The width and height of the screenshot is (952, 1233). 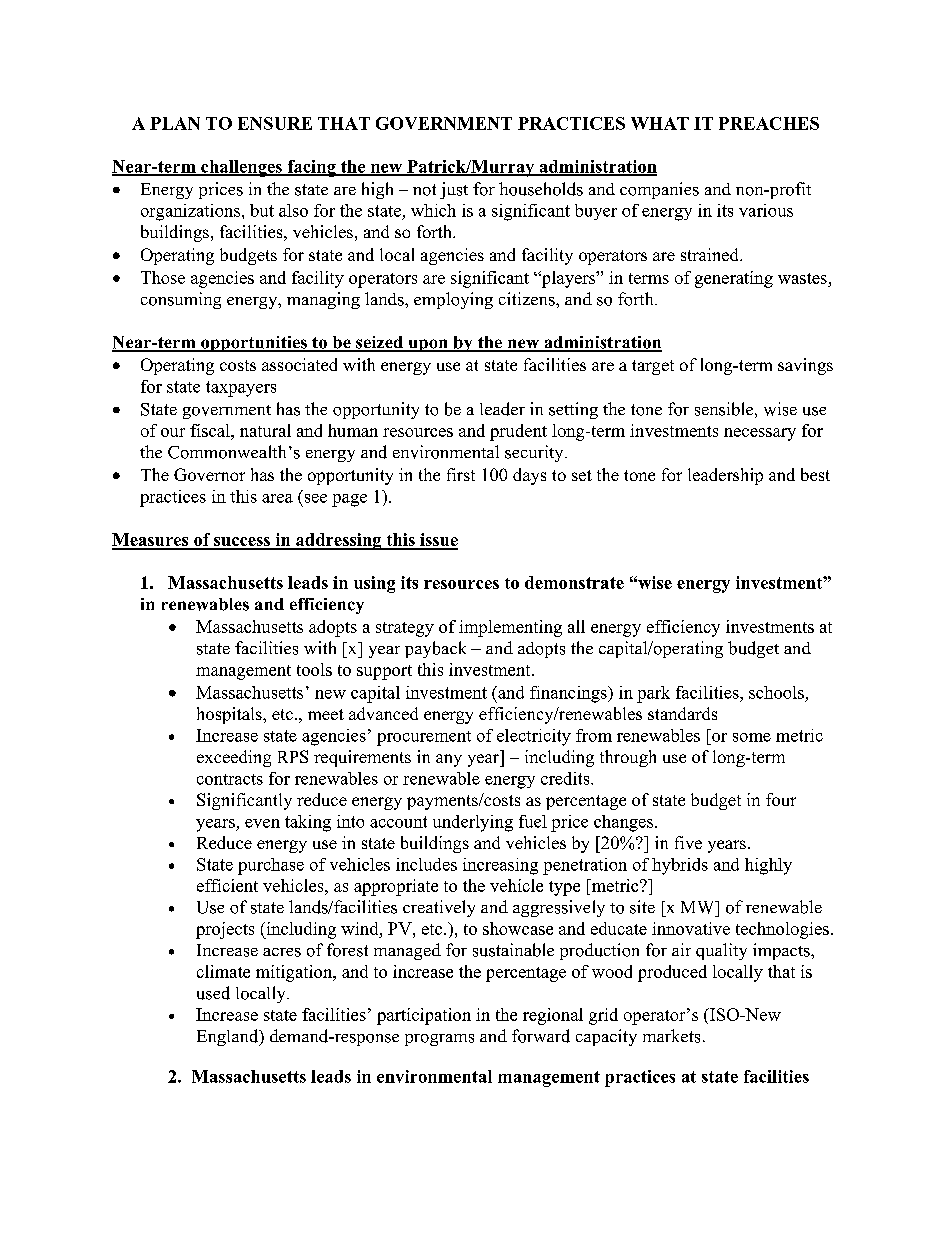 What do you see at coordinates (454, 190) in the screenshot?
I see `just` at bounding box center [454, 190].
